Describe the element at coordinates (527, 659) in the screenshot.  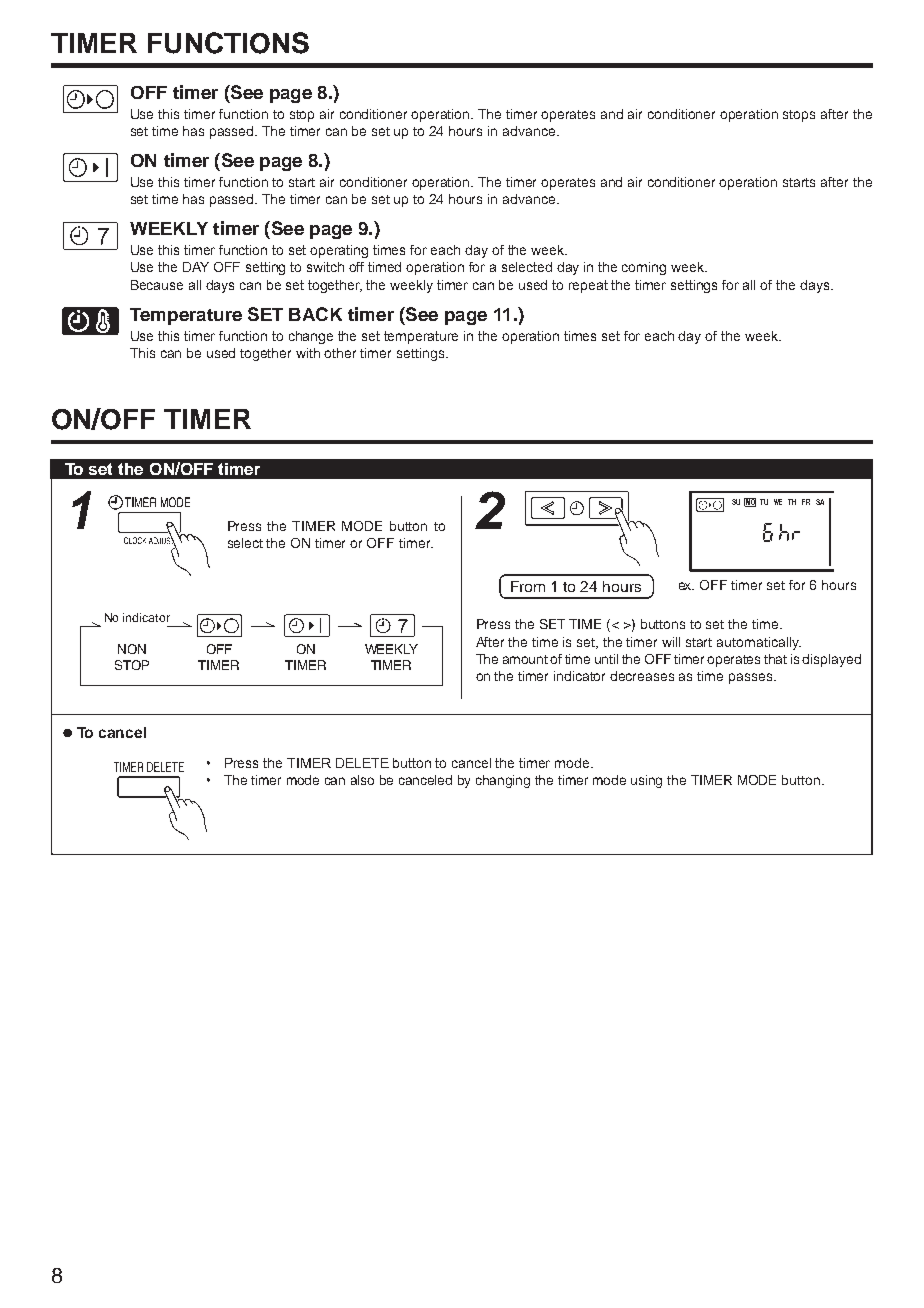
I see `amount` at that location.
